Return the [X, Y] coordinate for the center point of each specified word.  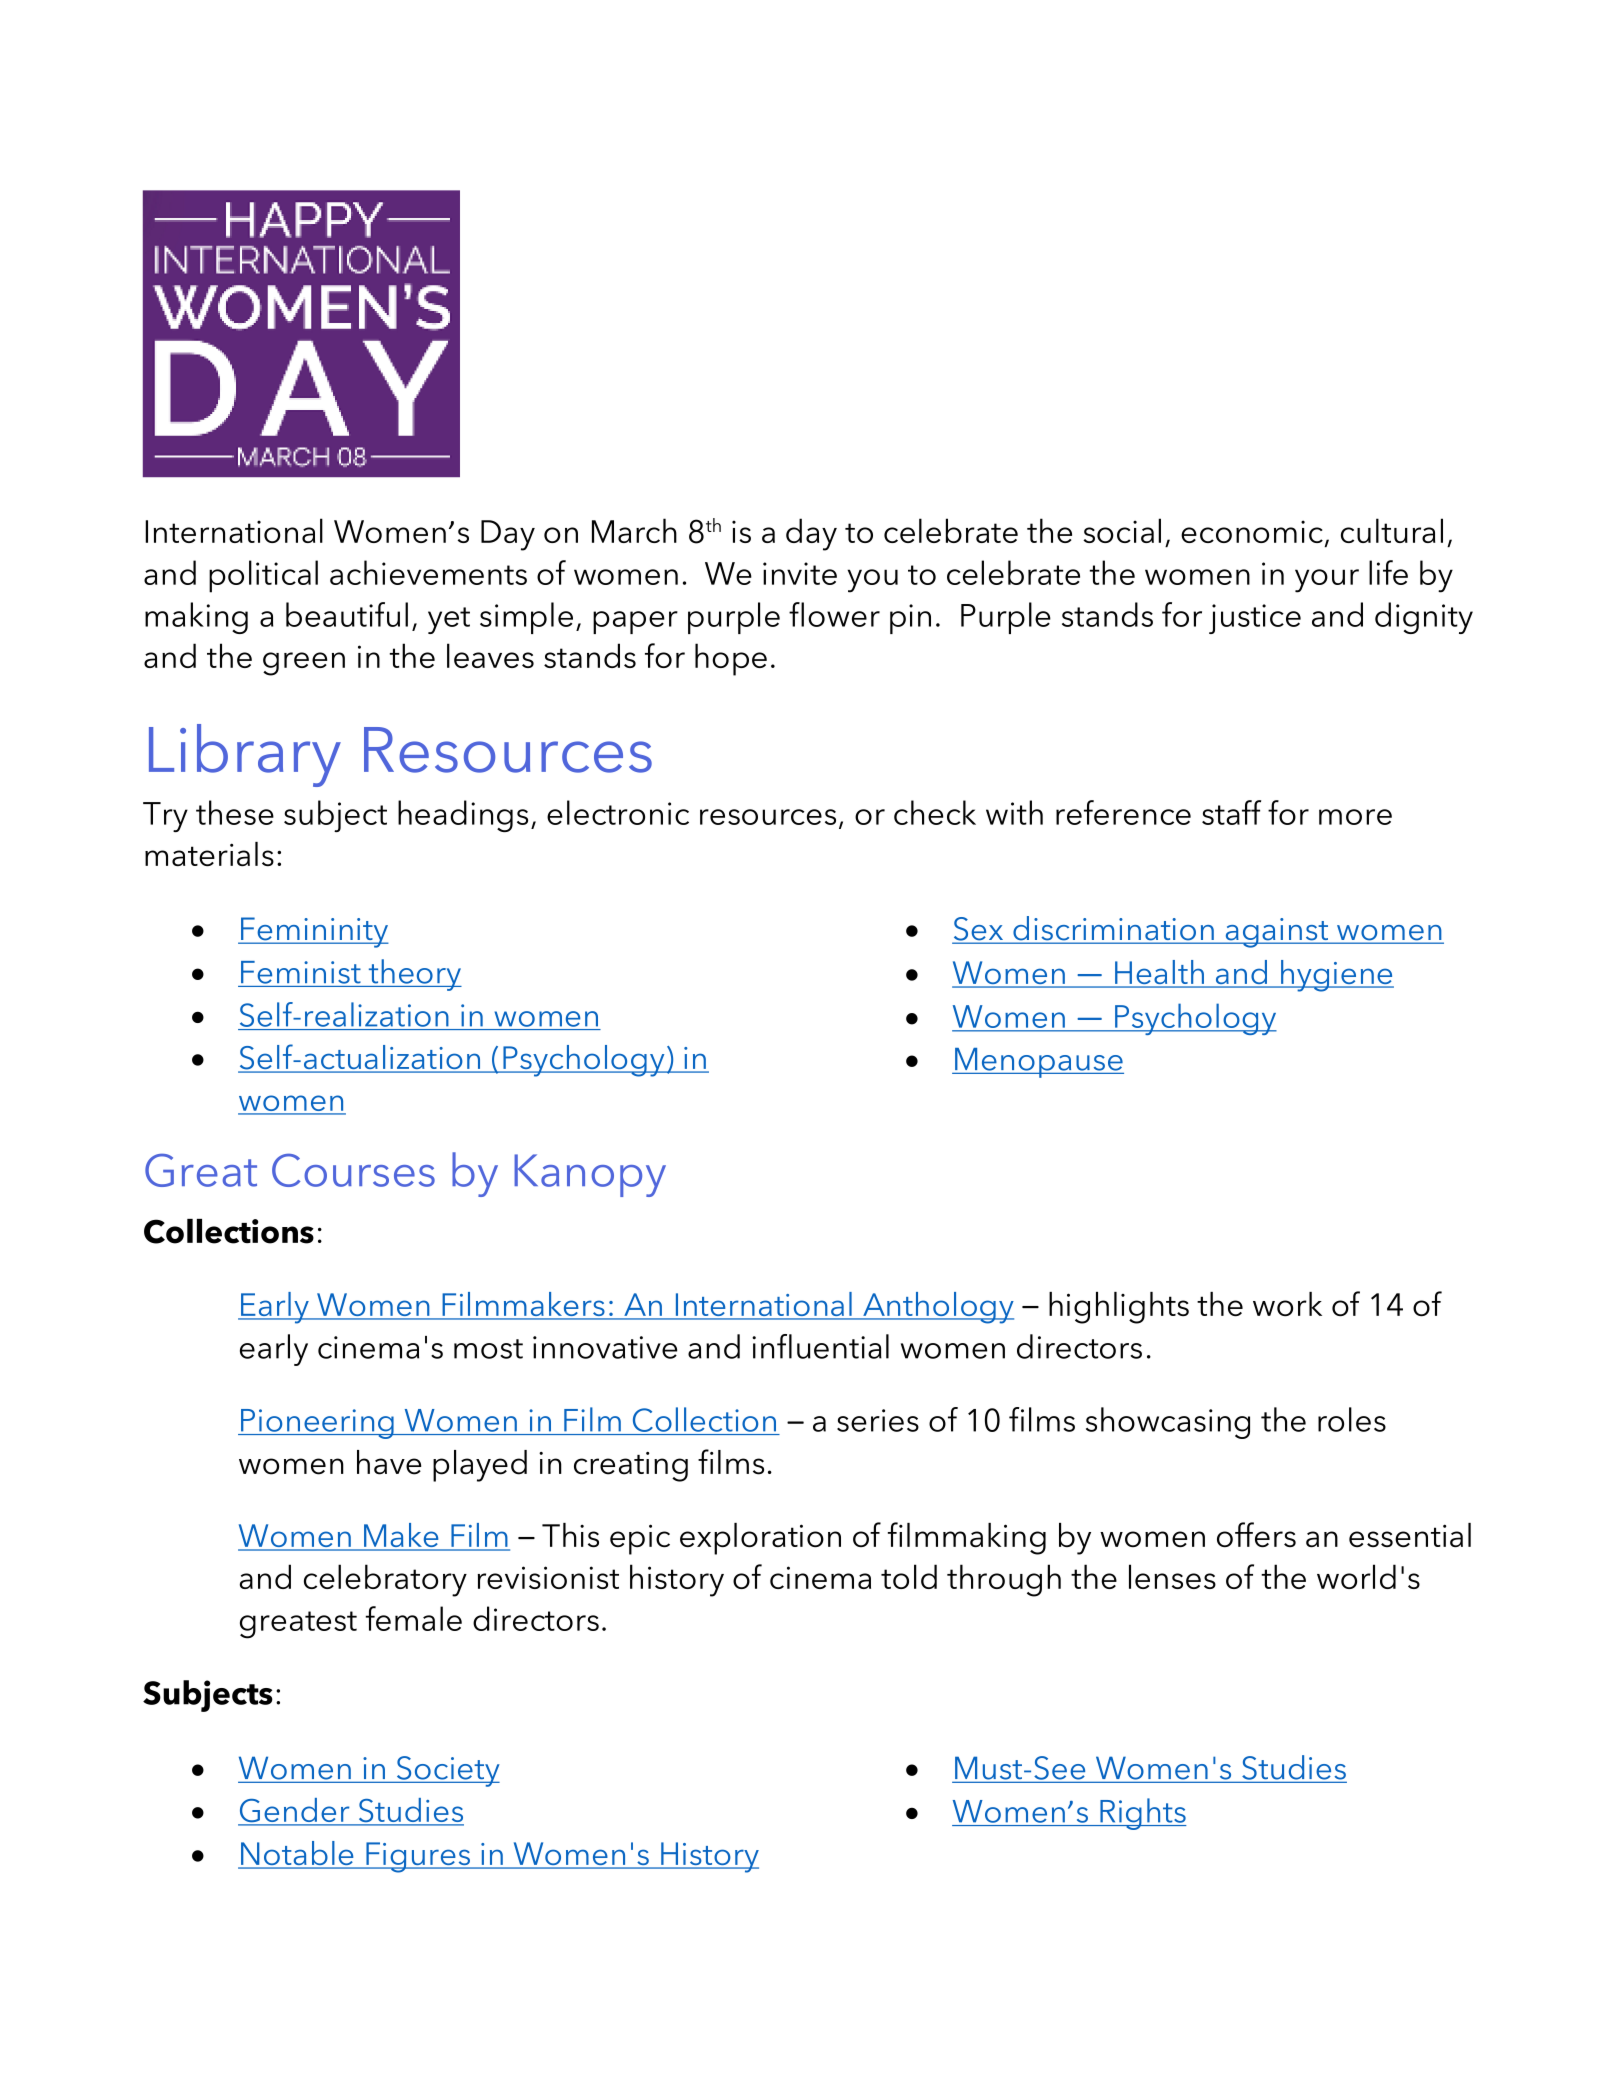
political [263, 576]
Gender [295, 1811]
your [1327, 581]
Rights [1142, 1814]
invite [800, 573]
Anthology [937, 1308]
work [1287, 1304]
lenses [1172, 1576]
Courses [353, 1170]
